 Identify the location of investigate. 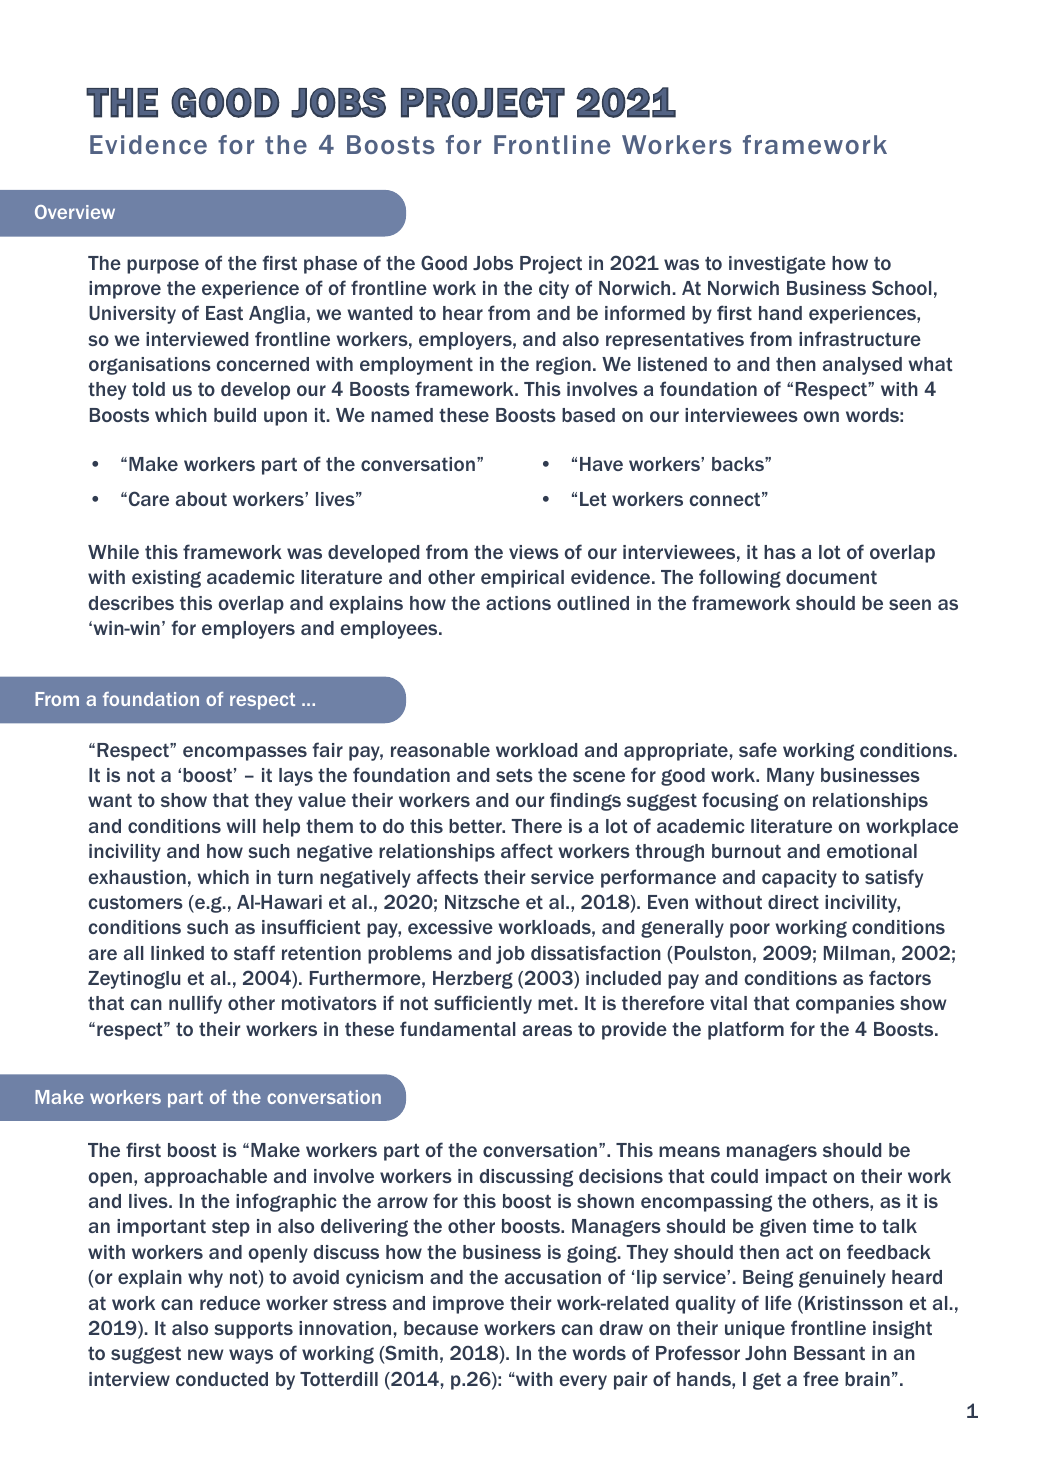
(777, 265).
